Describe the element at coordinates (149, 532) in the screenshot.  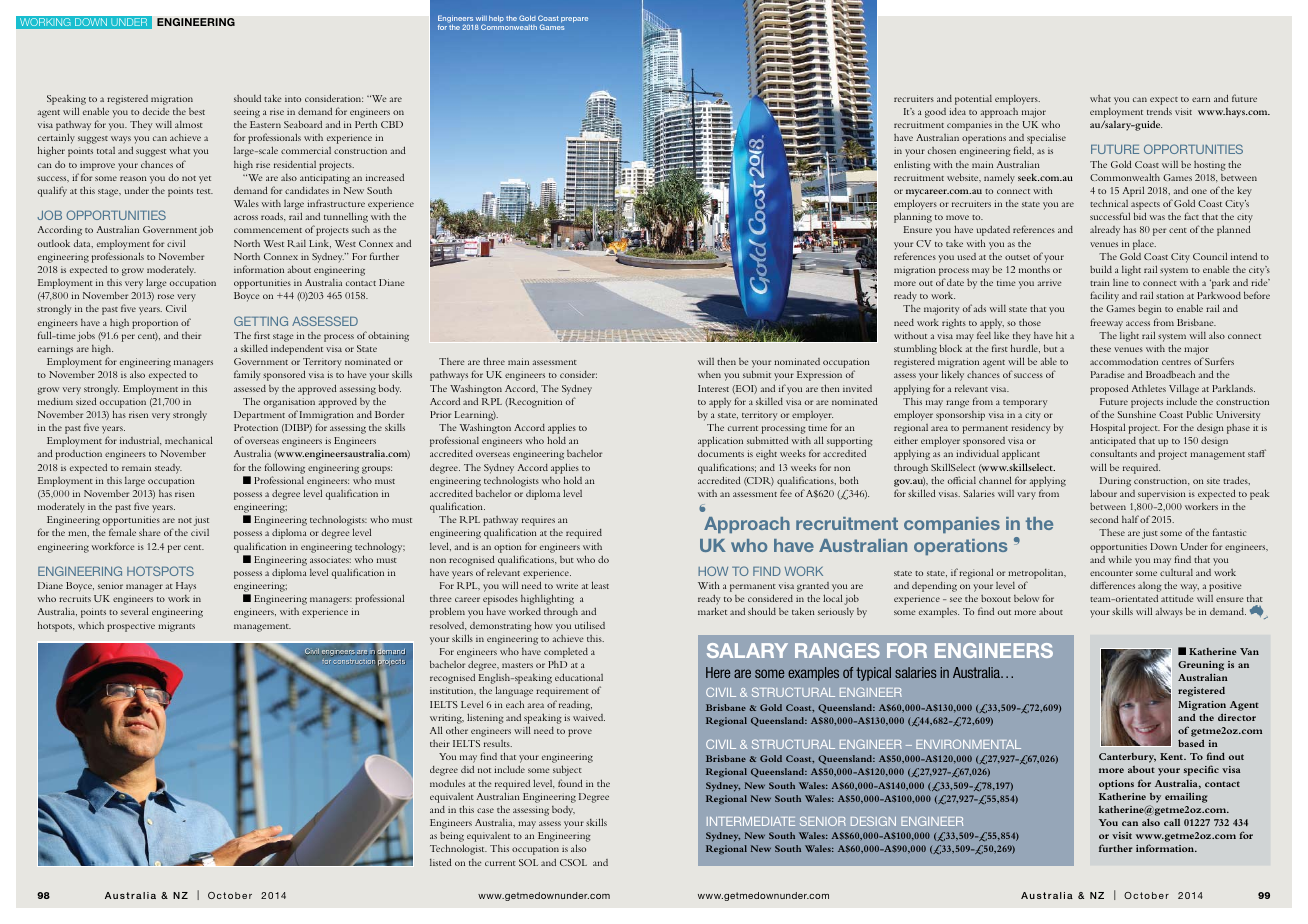
I see `share` at that location.
